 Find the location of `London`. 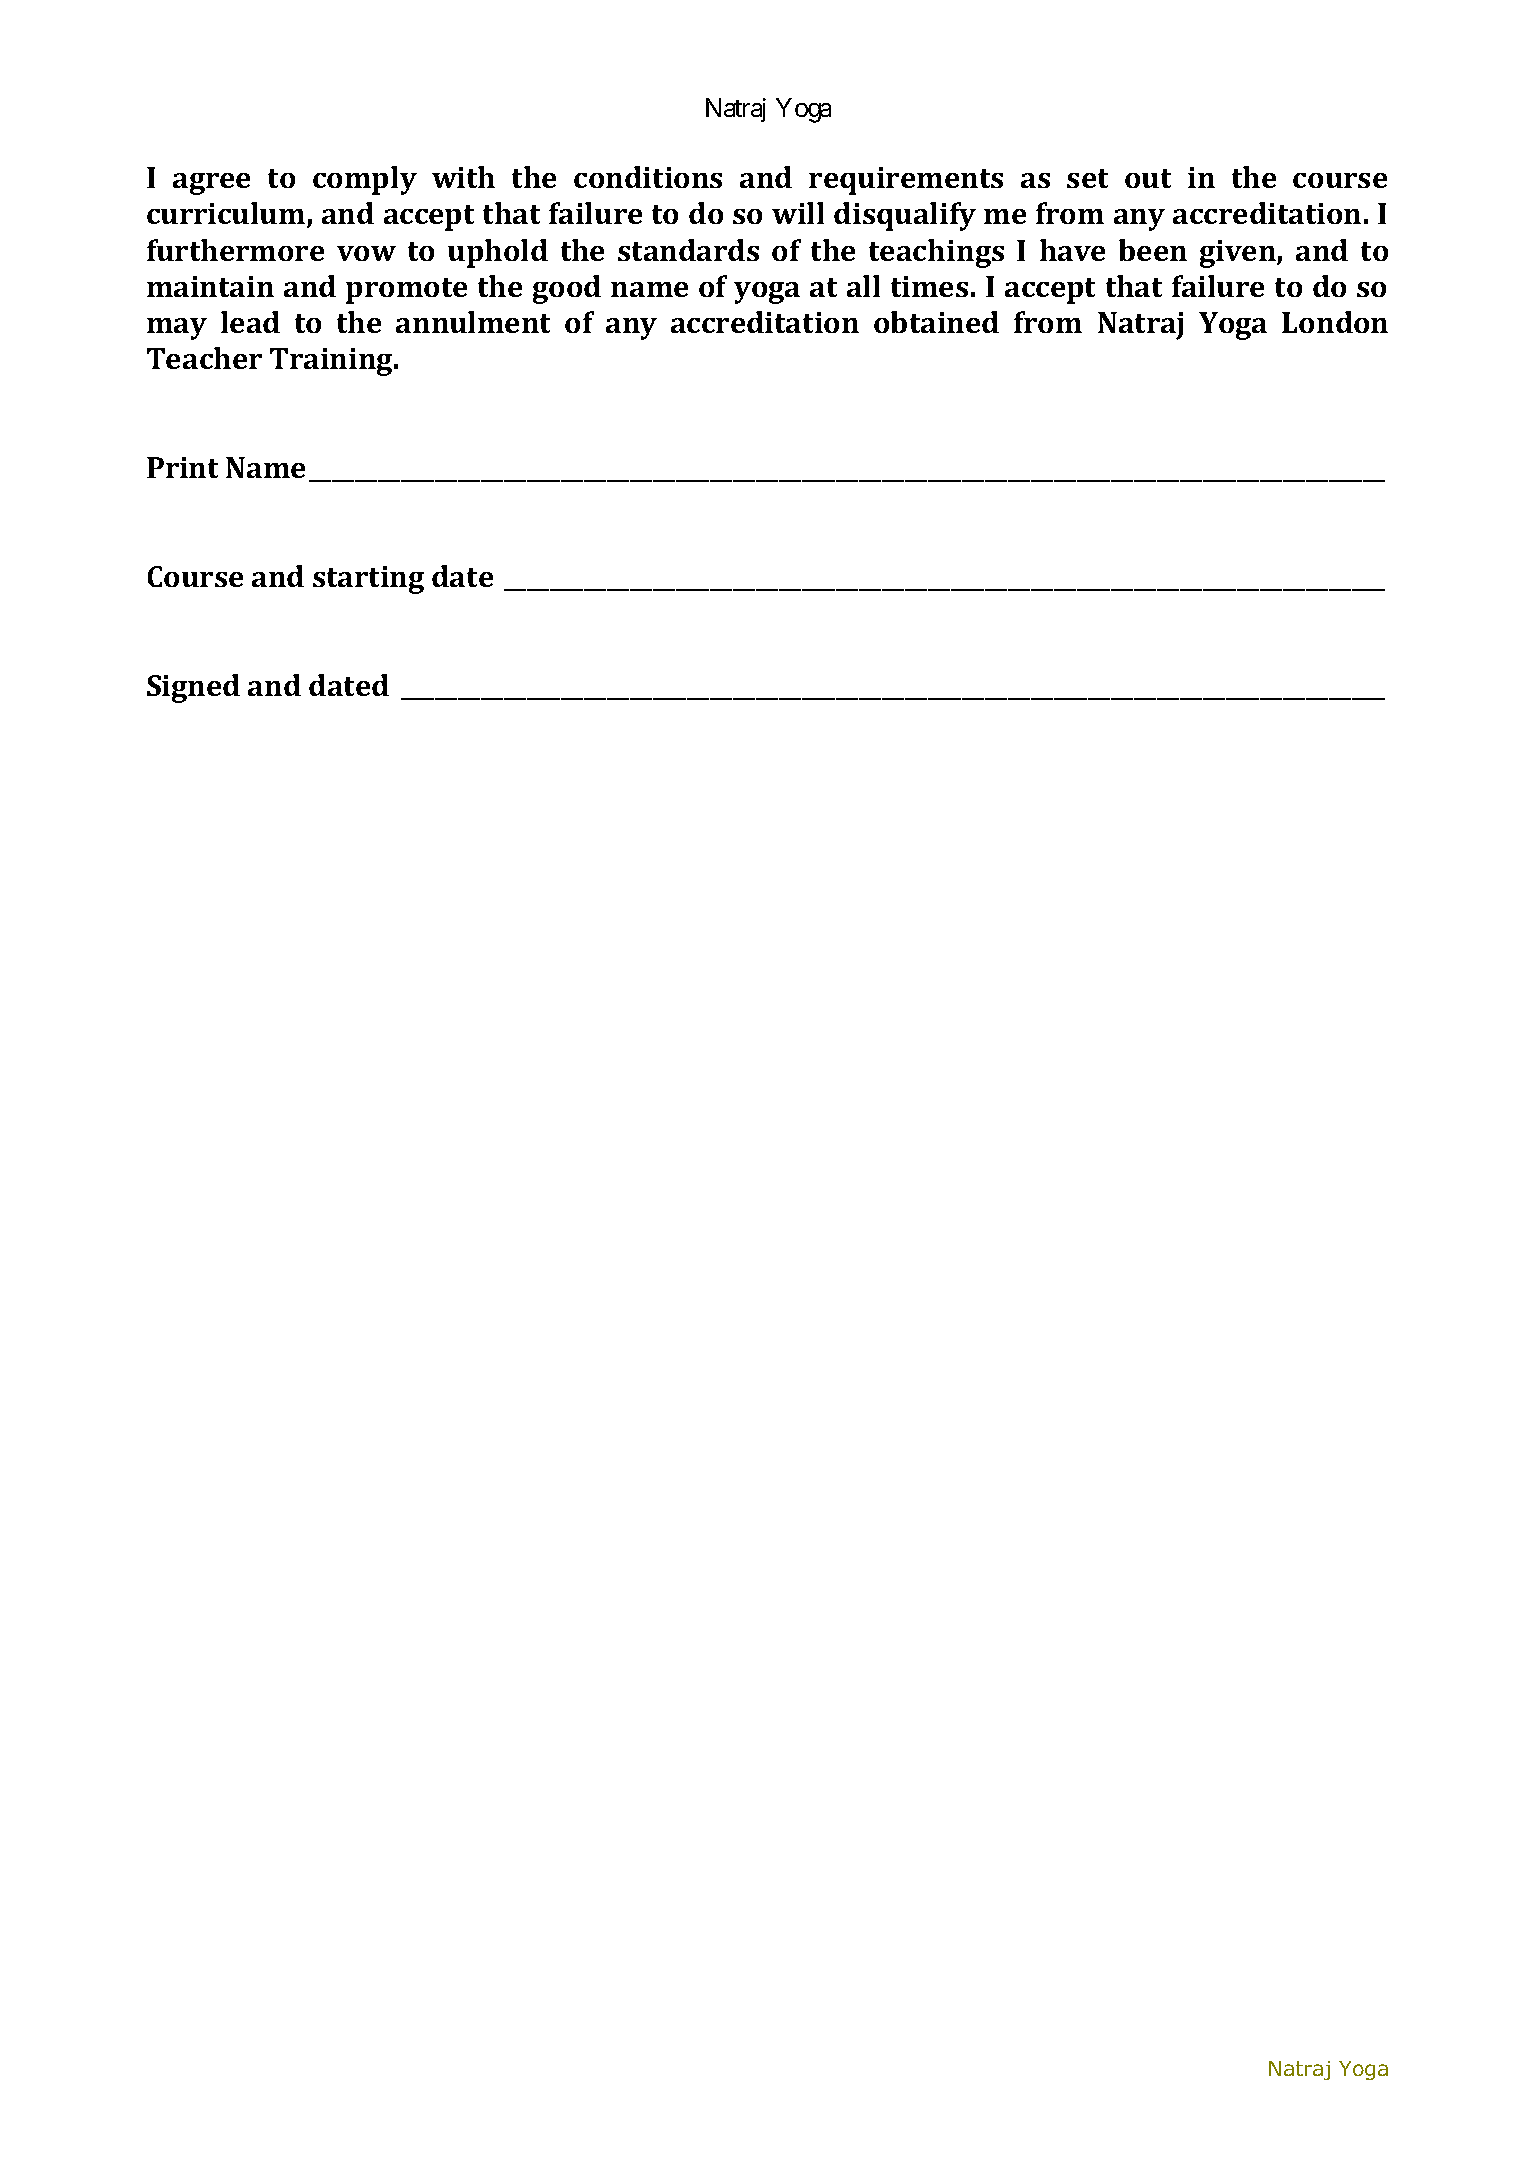

London is located at coordinates (1335, 322).
